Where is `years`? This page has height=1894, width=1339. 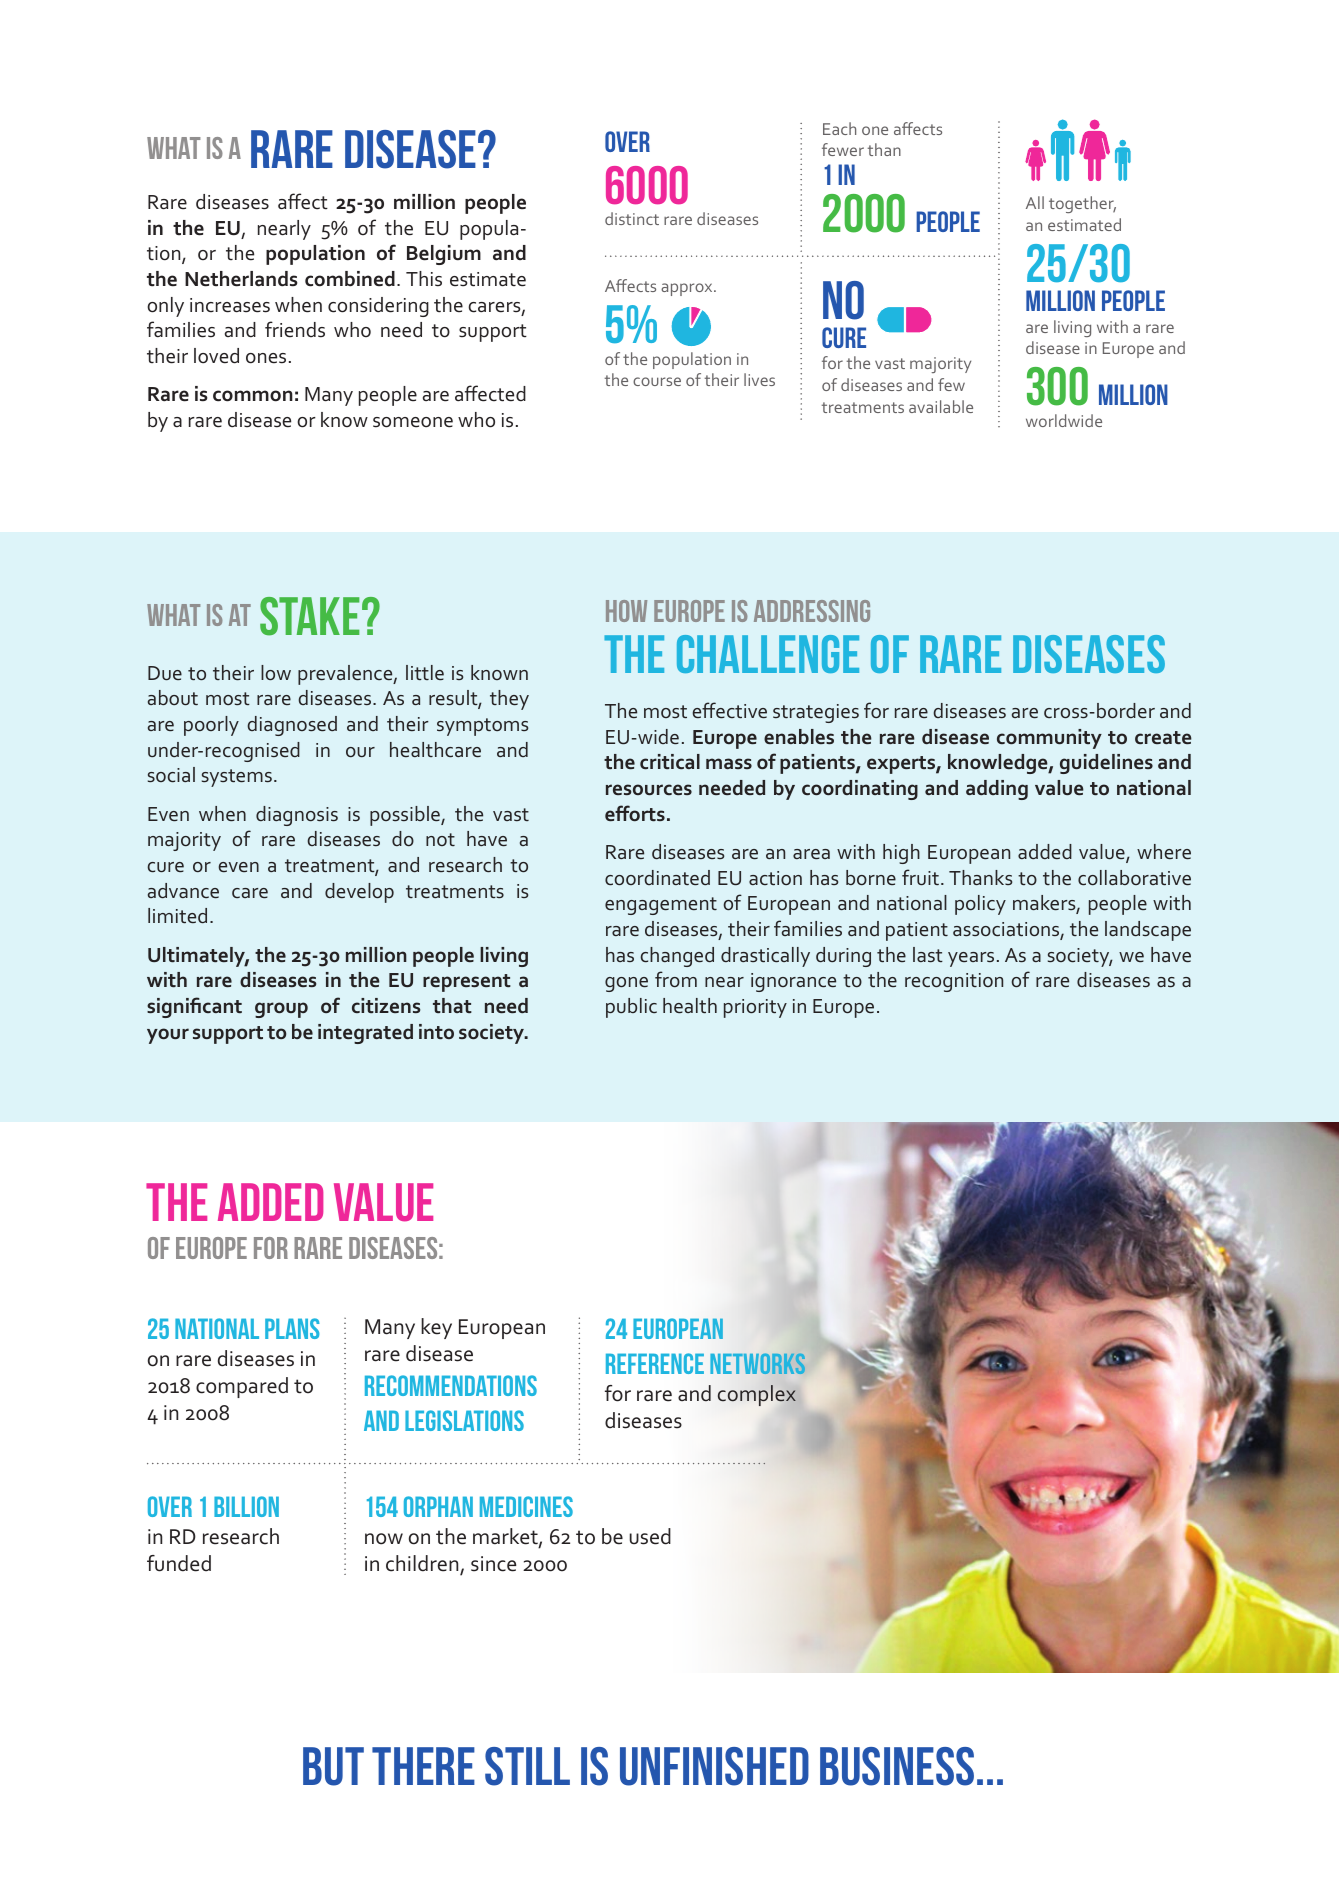
years is located at coordinates (971, 959).
